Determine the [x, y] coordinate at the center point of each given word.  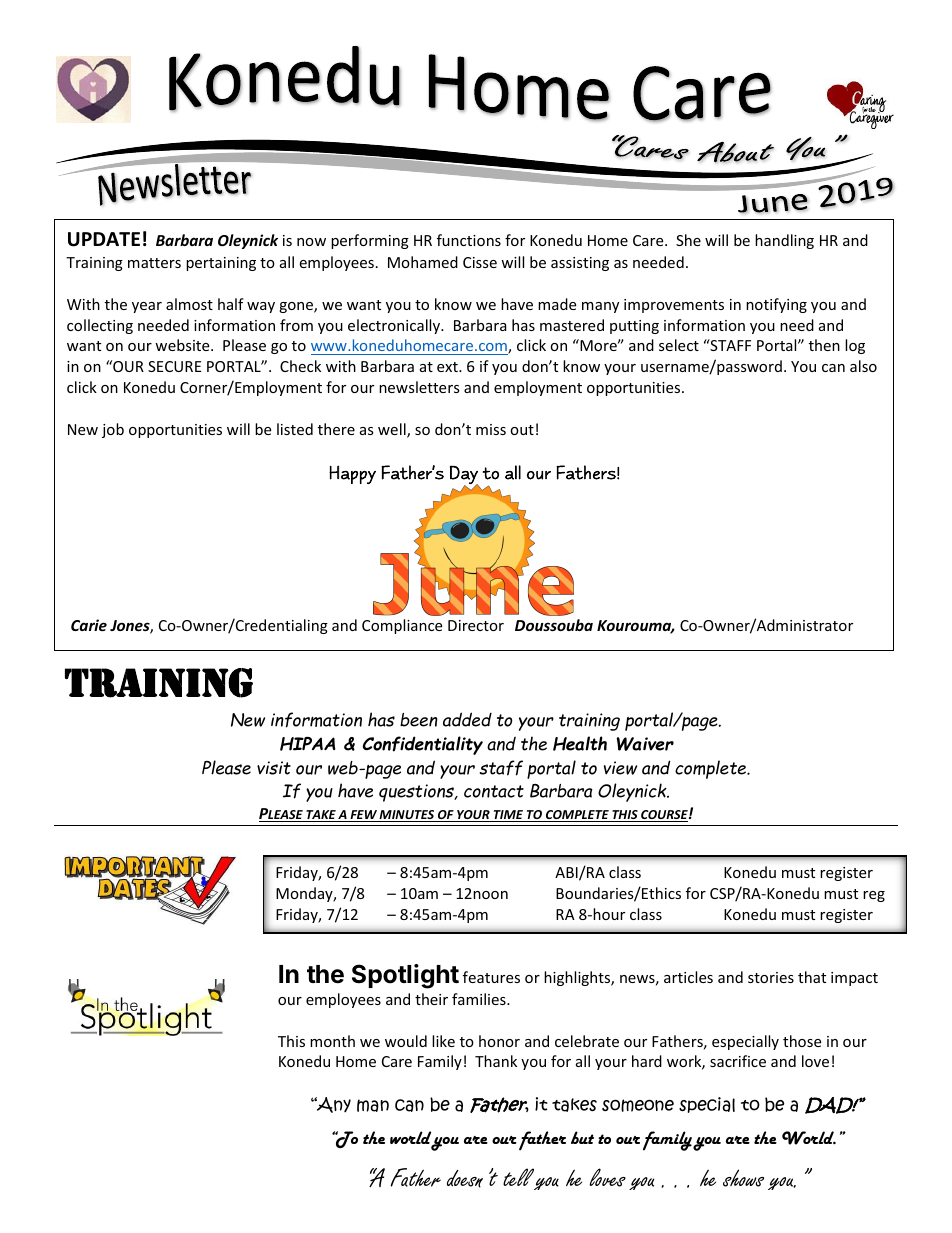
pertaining [221, 264]
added [467, 719]
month [332, 1041]
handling [784, 241]
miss [491, 429]
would [406, 1041]
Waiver [645, 744]
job [113, 430]
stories [771, 977]
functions [469, 240]
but [582, 1137]
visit [274, 768]
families [480, 999]
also [863, 366]
